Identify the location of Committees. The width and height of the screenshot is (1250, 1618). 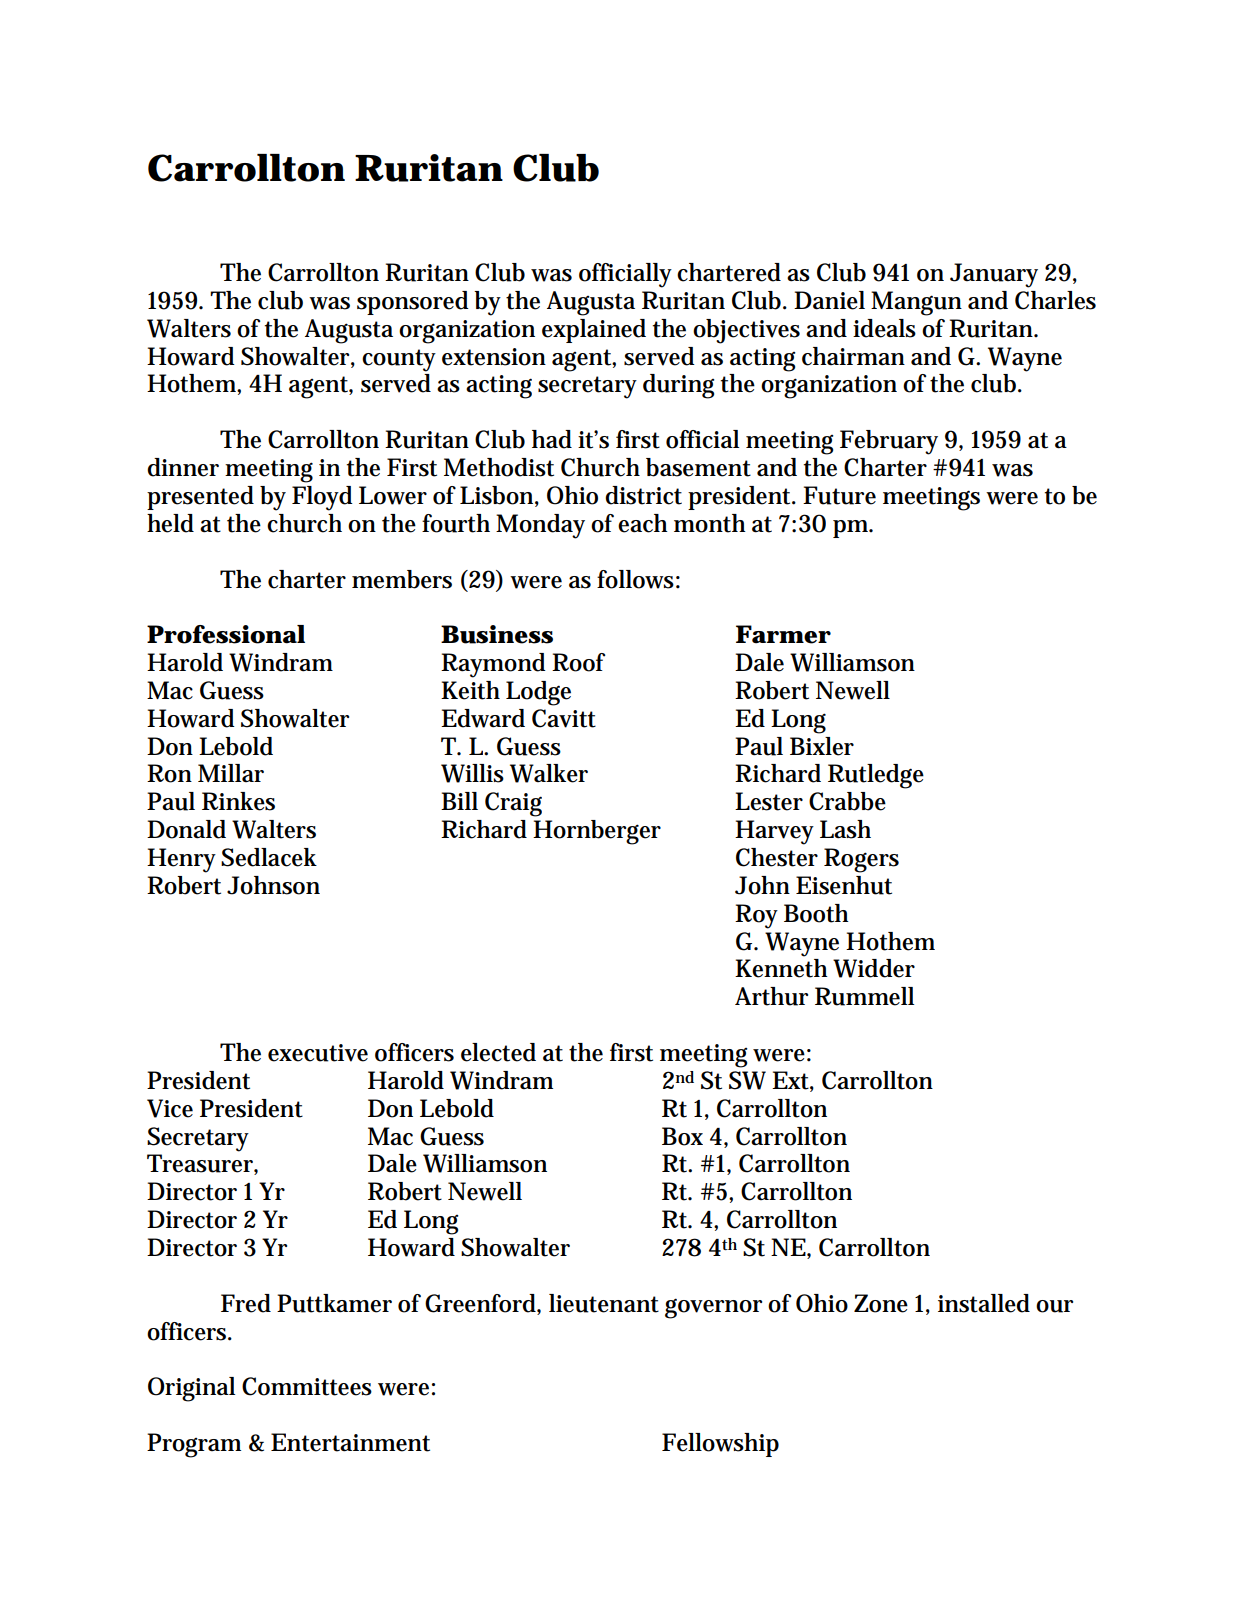
(307, 1386).
